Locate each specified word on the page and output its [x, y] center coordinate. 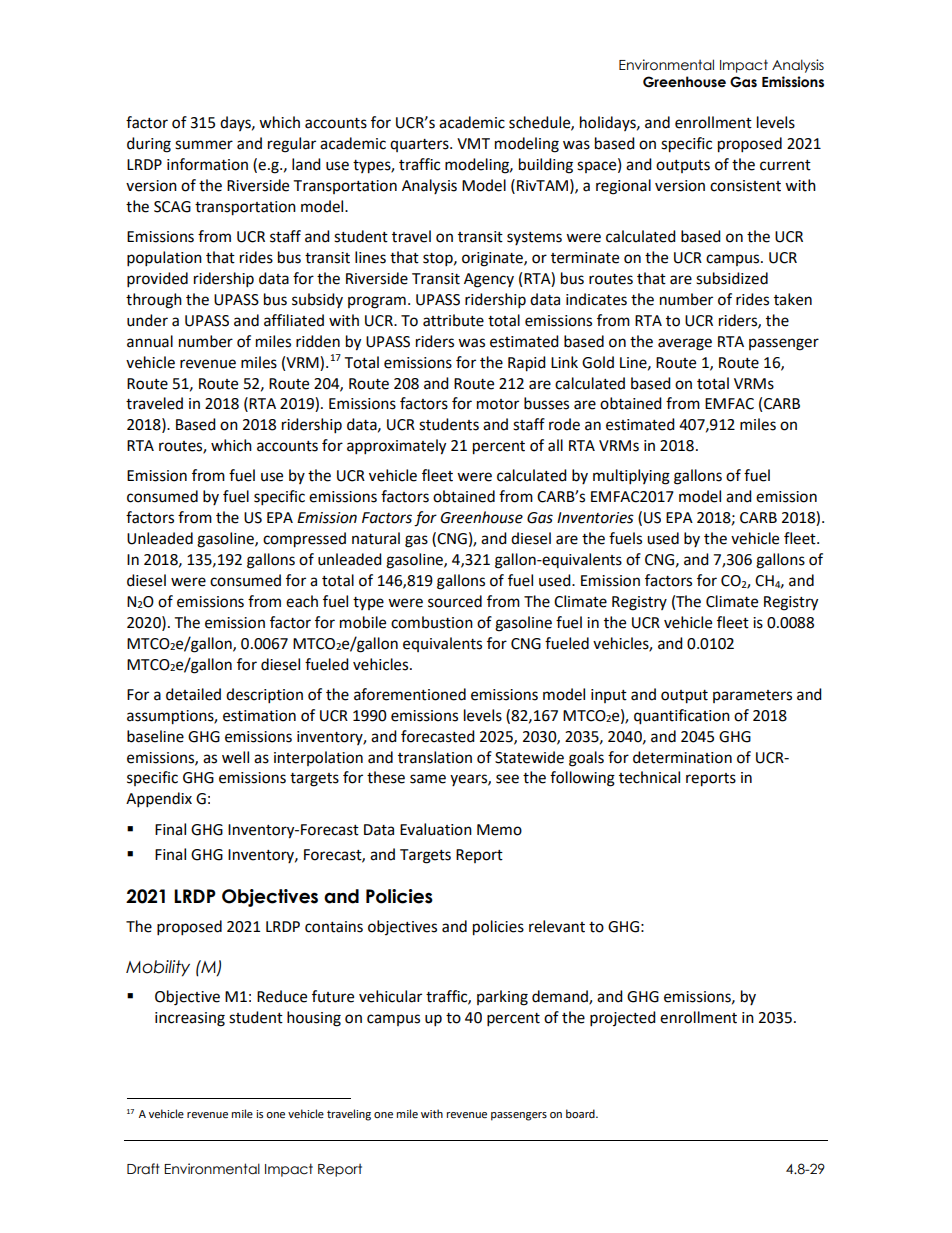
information [207, 164]
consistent [745, 186]
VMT [473, 143]
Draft [143, 1169]
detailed [193, 694]
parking [502, 998]
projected [623, 1019]
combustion [432, 622]
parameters [752, 696]
